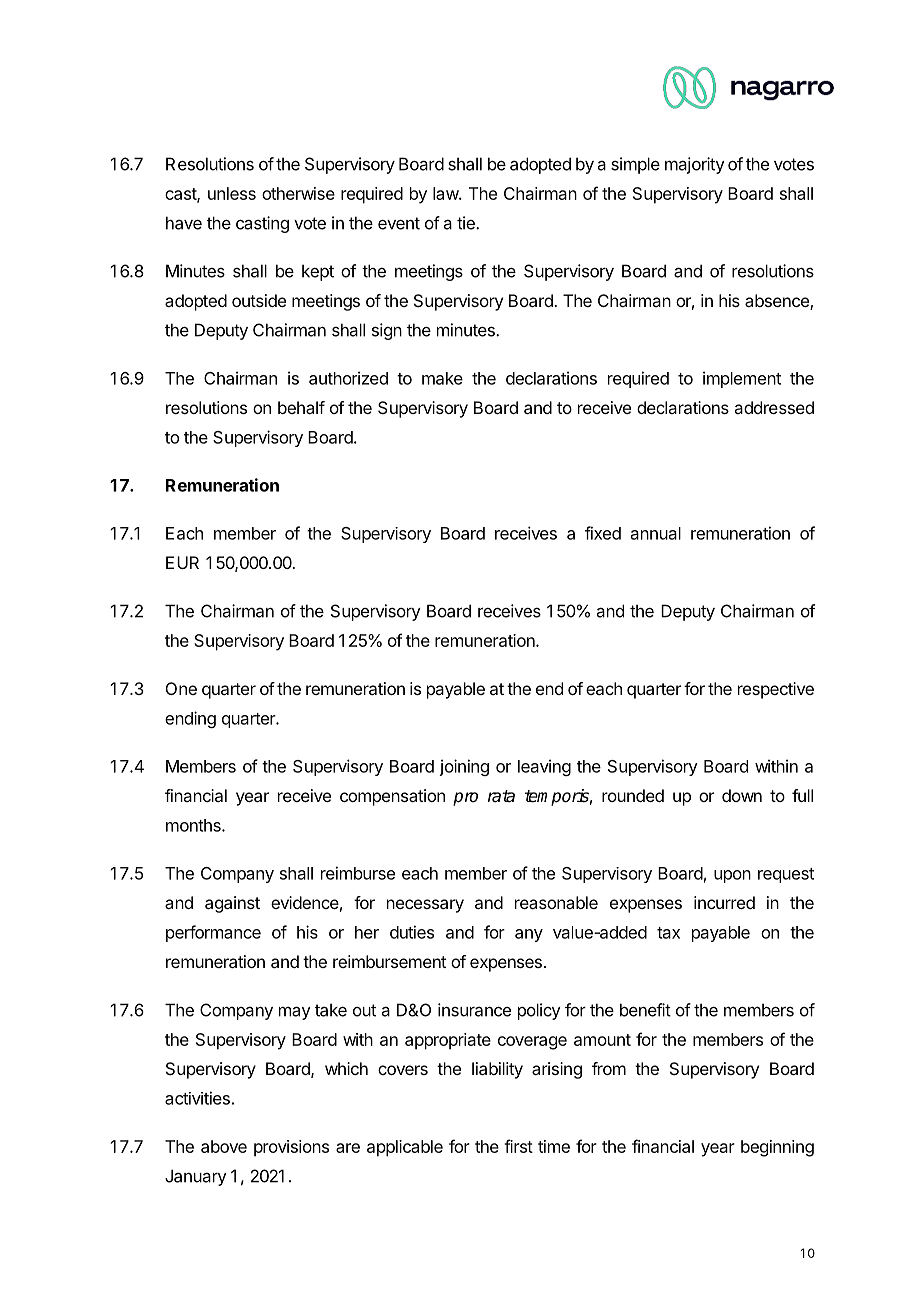  Describe the element at coordinates (232, 193) in the document. I see `unless` at that location.
